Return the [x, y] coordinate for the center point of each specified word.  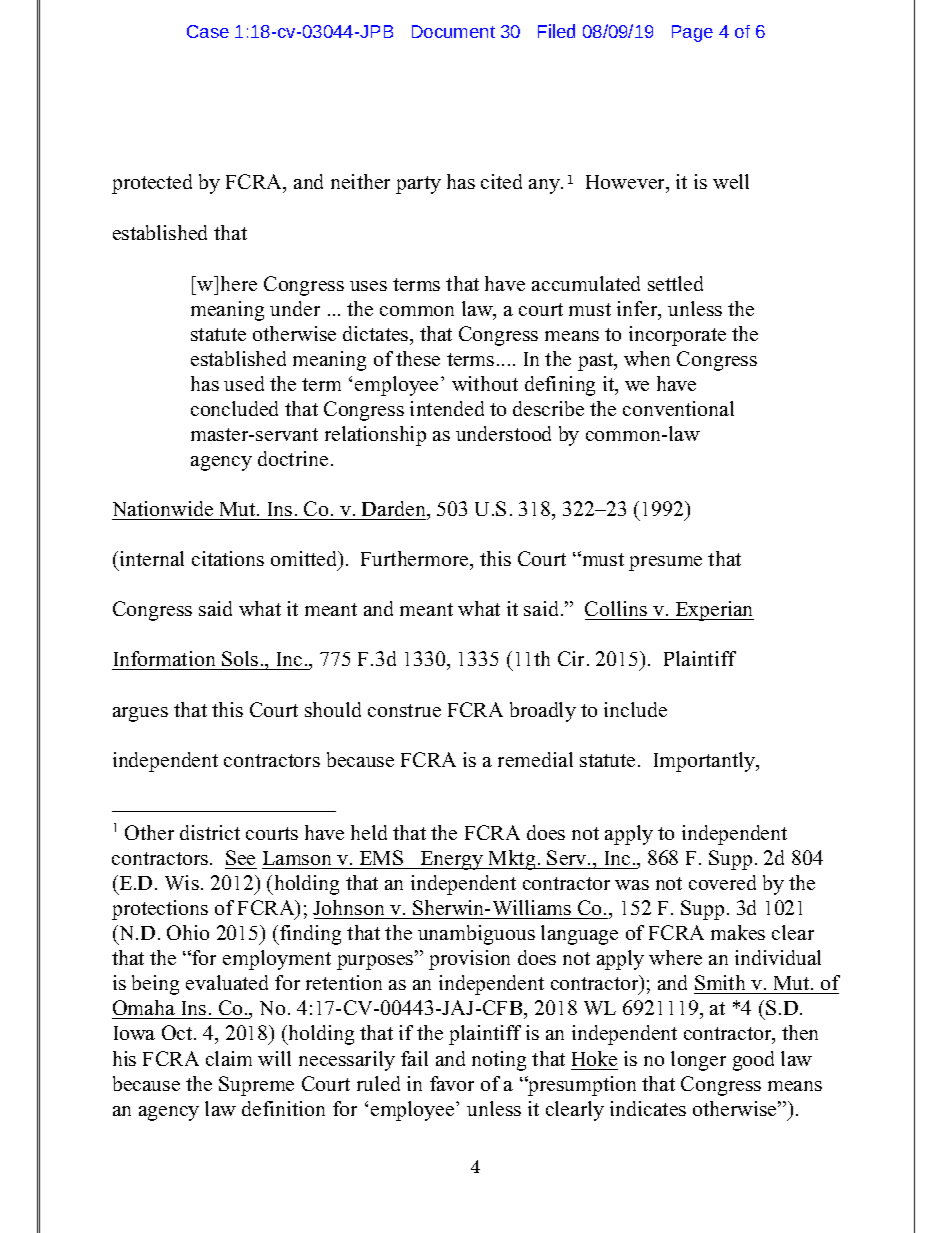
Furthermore [416, 560]
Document [453, 31]
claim [229, 1058]
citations [228, 558]
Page [692, 33]
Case [208, 31]
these [418, 358]
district [210, 832]
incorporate [677, 336]
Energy [452, 860]
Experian [713, 611]
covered [722, 882]
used [244, 383]
